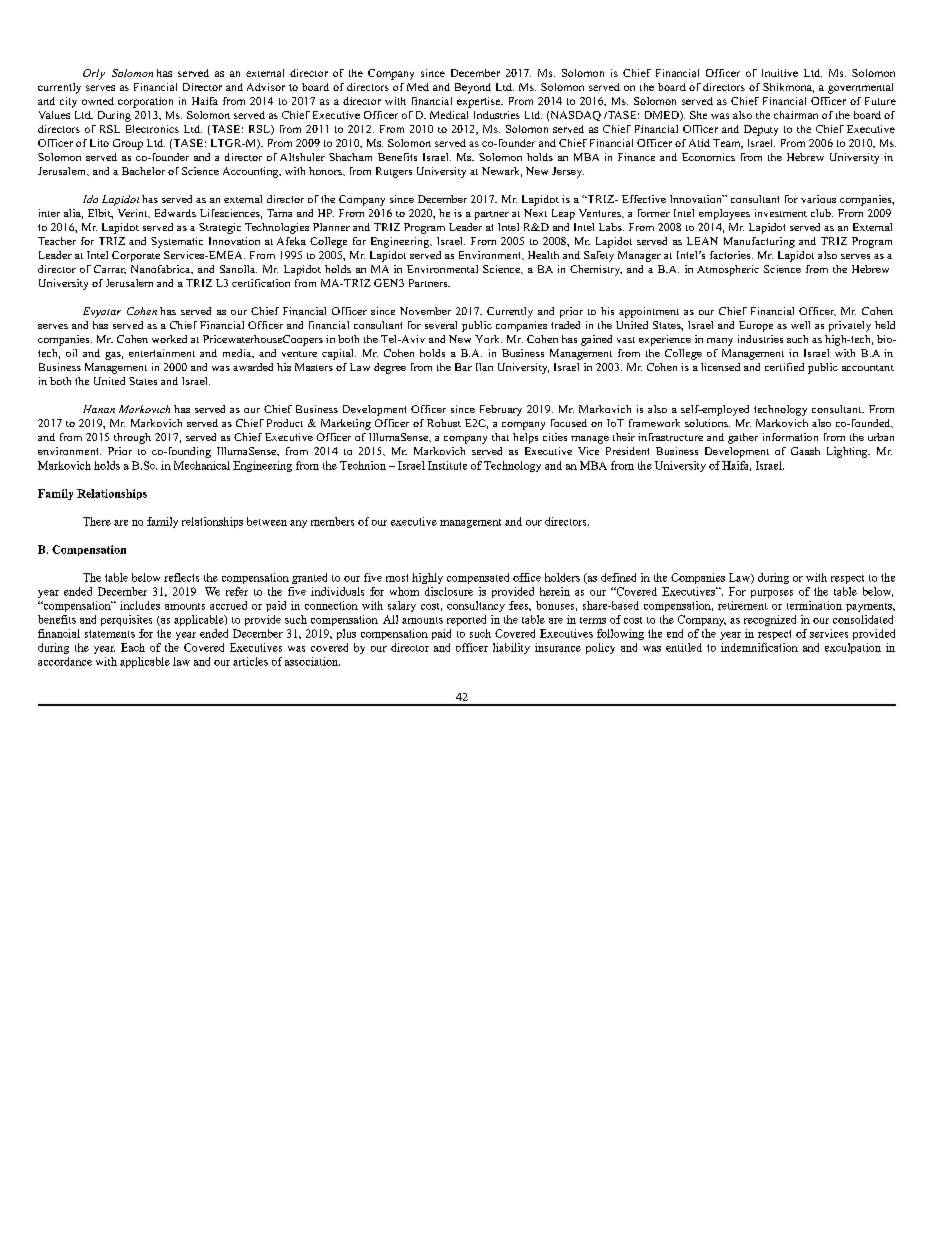 Image resolution: width=952 pixels, height=1233 pixels. What do you see at coordinates (511, 648) in the image?
I see `liability` at bounding box center [511, 648].
